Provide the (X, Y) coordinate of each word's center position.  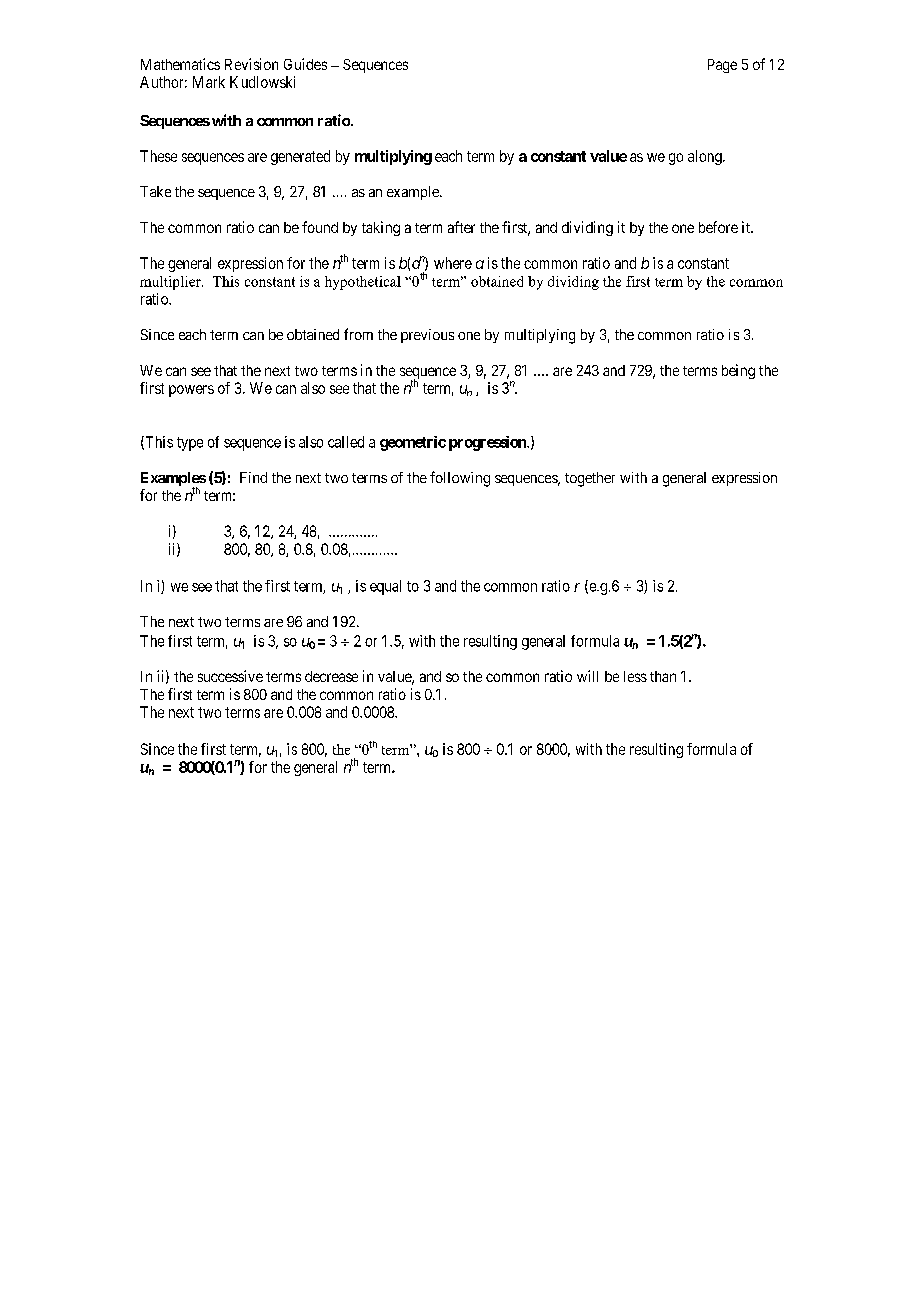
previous (427, 336)
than (663, 676)
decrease (331, 676)
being (738, 371)
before (718, 227)
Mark (209, 82)
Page (722, 66)
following (460, 479)
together (590, 479)
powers (191, 391)
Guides (305, 64)
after (461, 227)
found (320, 227)
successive (230, 676)
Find (253, 477)
